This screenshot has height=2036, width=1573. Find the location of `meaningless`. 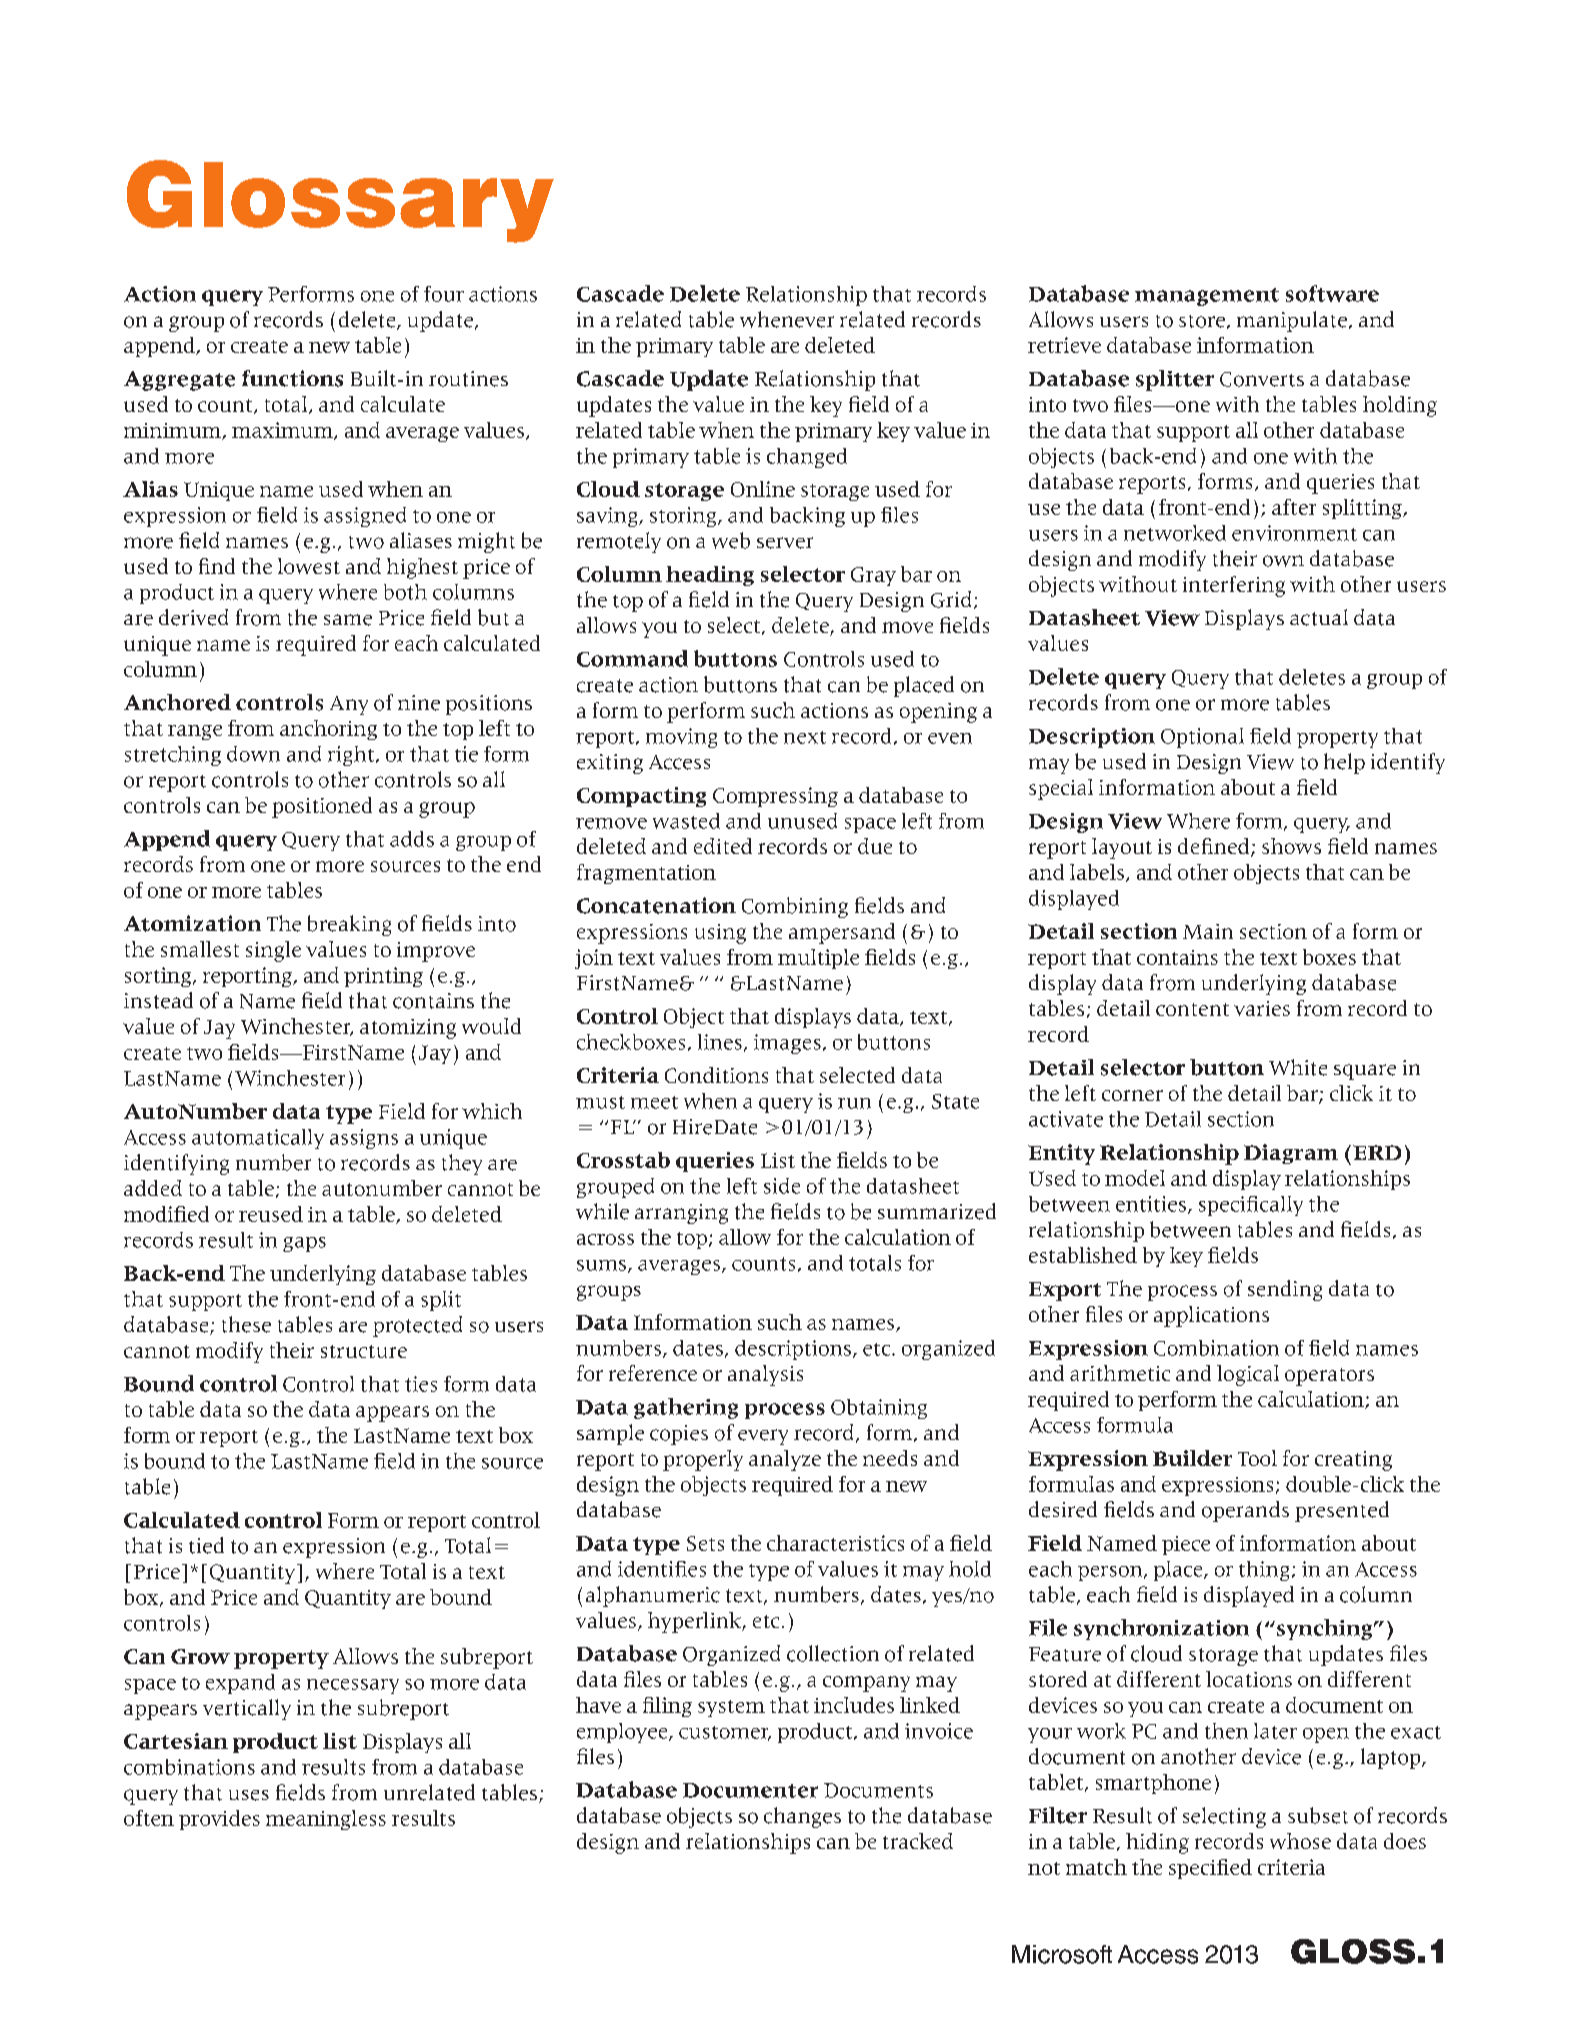

meaningless is located at coordinates (326, 1820).
